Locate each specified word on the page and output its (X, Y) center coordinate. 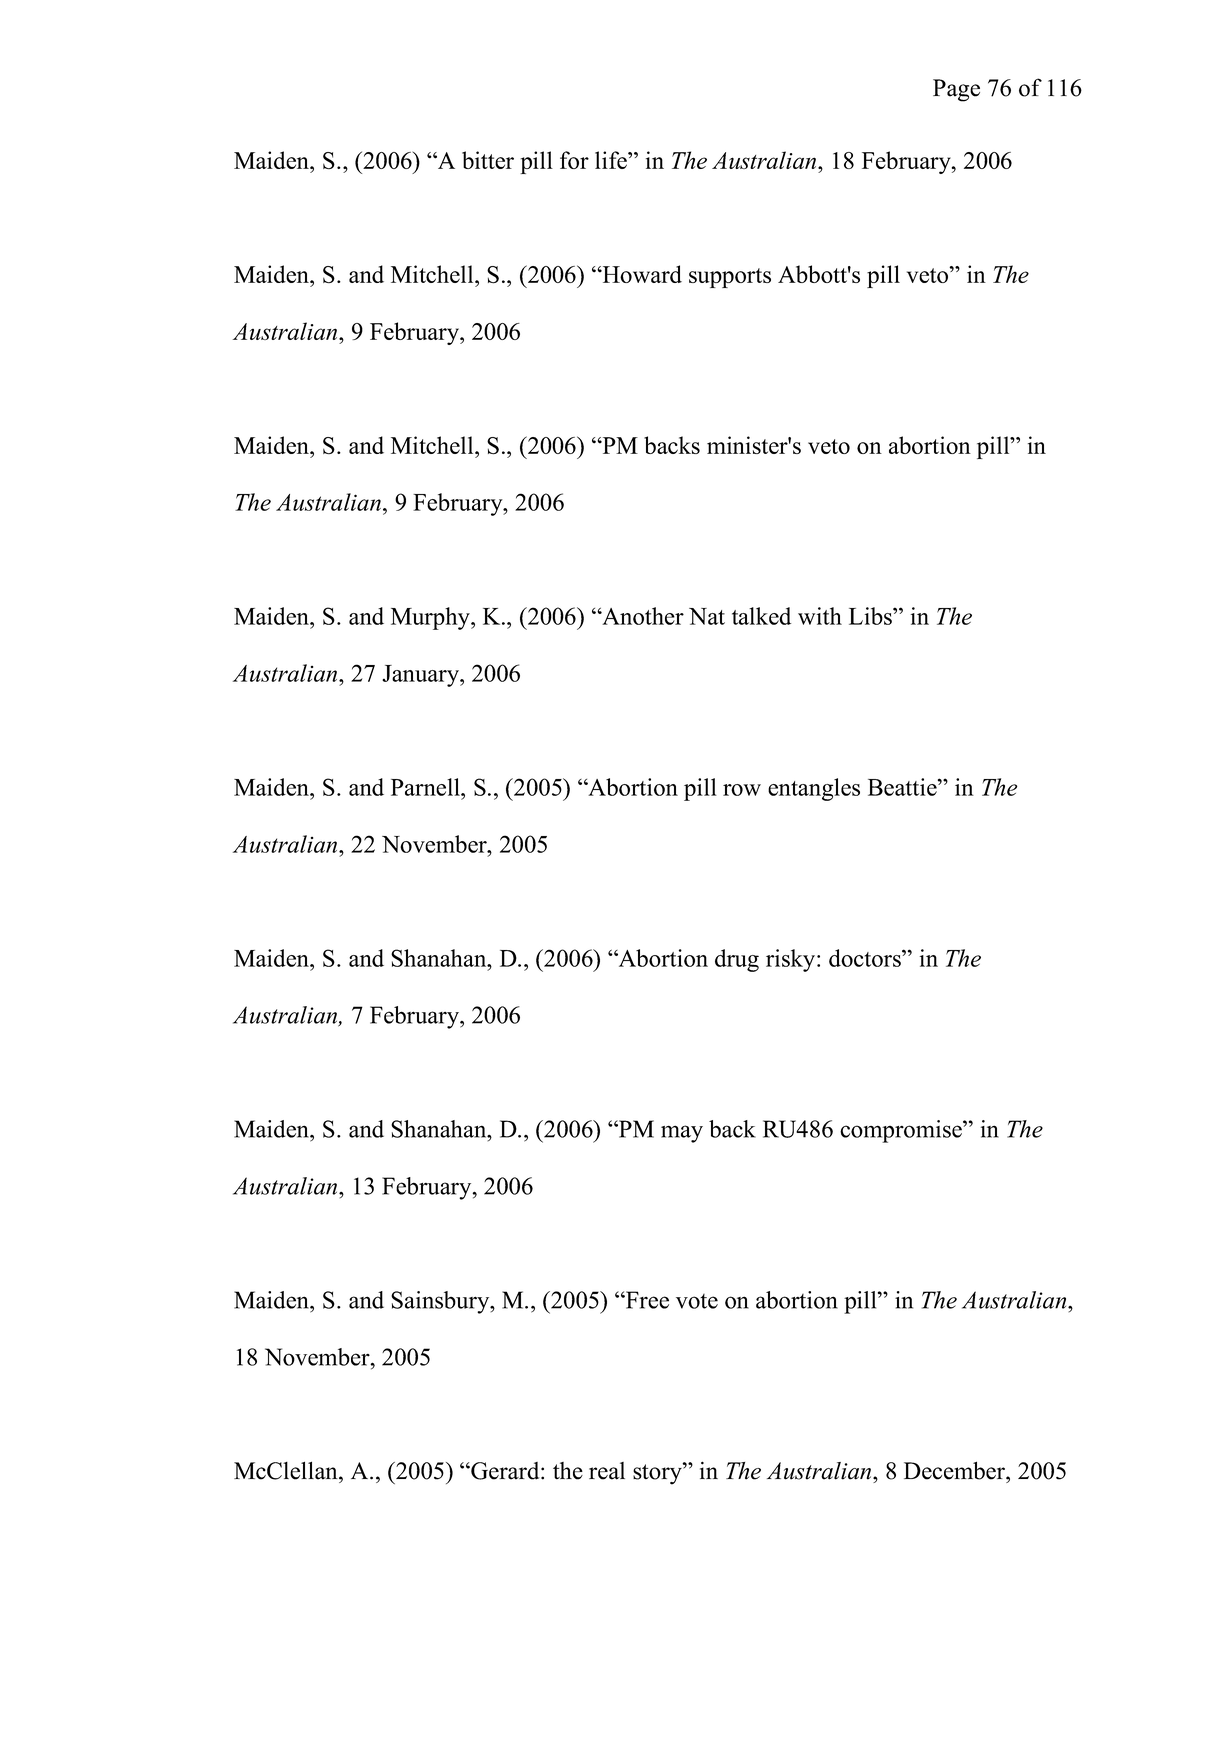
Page (956, 90)
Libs (871, 616)
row (742, 790)
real (607, 1471)
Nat (707, 616)
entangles (814, 789)
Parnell (427, 787)
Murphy (431, 618)
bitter (488, 160)
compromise (902, 1131)
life (612, 160)
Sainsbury (441, 1302)
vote (697, 1301)
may (682, 1134)
